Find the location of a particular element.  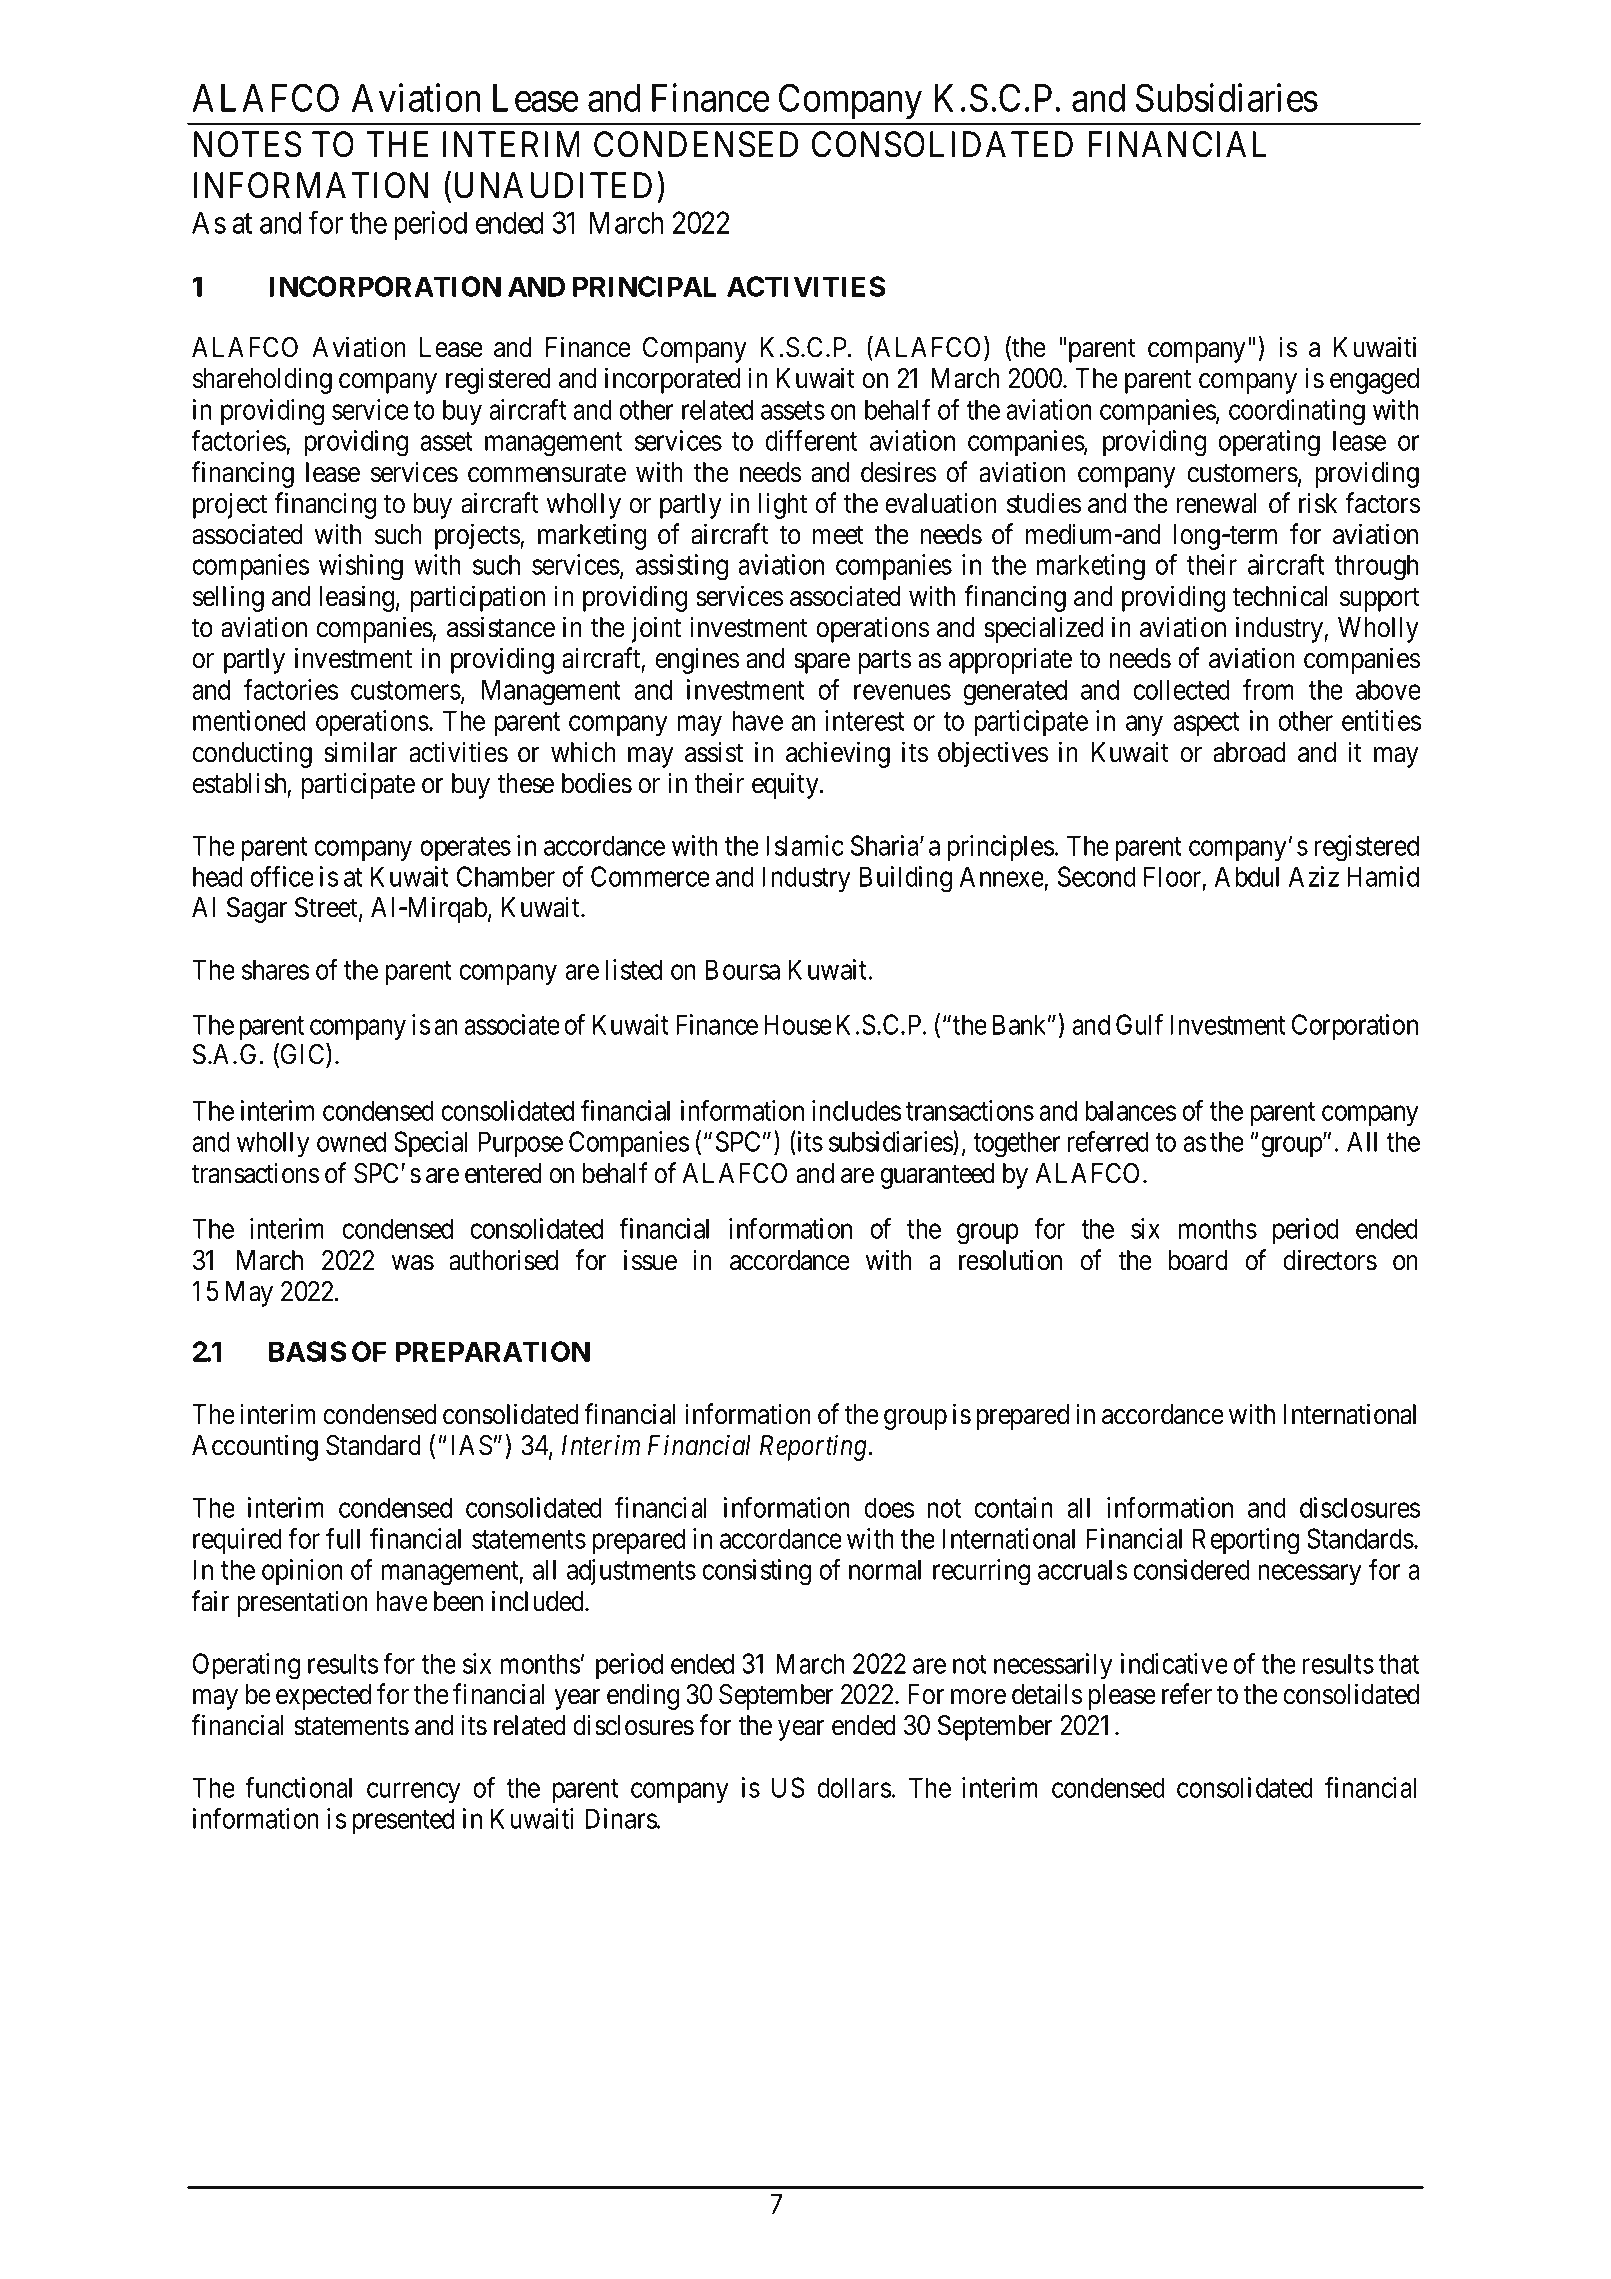

PRINCIPAL is located at coordinates (645, 286).
